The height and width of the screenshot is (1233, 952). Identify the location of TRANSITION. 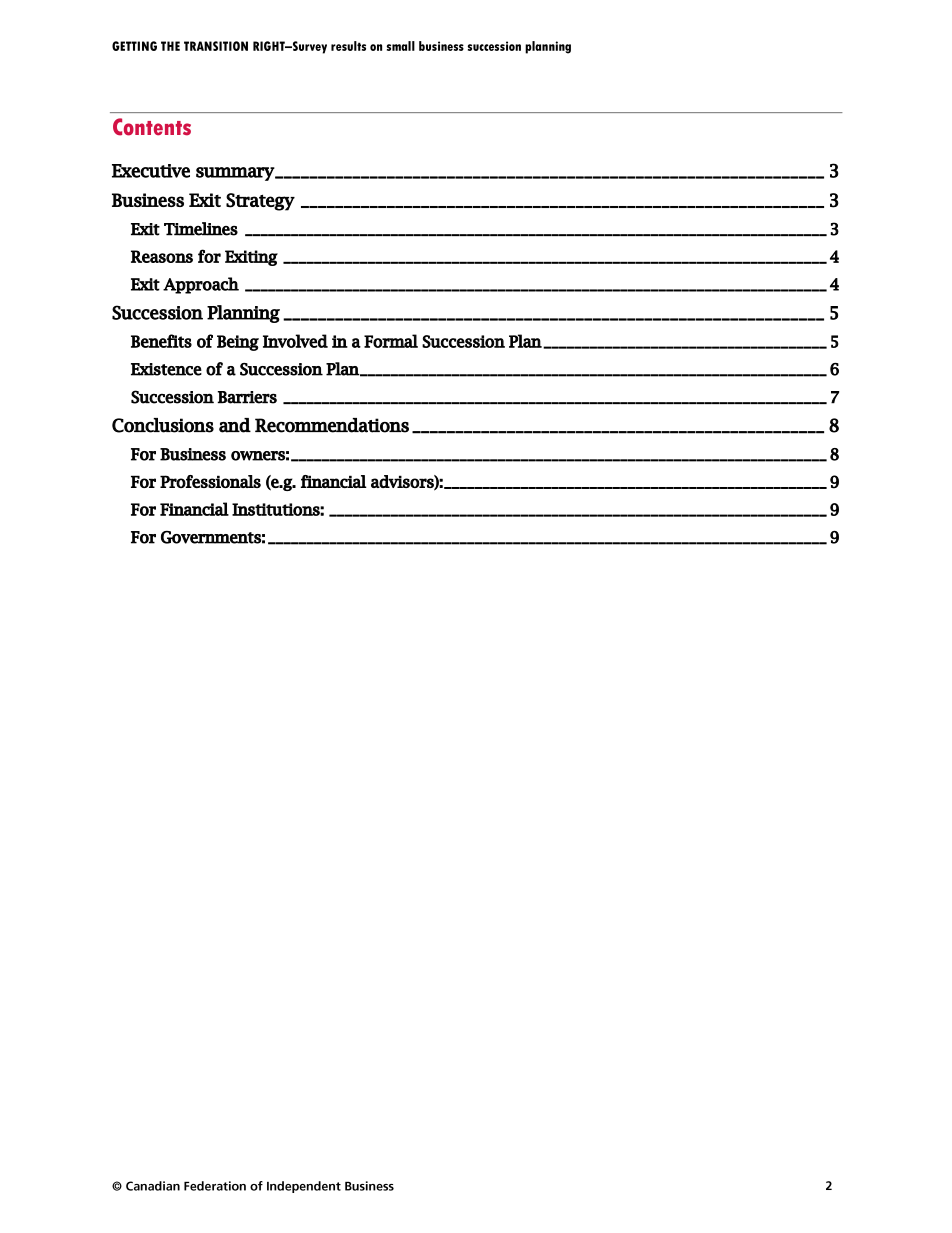
(216, 46).
